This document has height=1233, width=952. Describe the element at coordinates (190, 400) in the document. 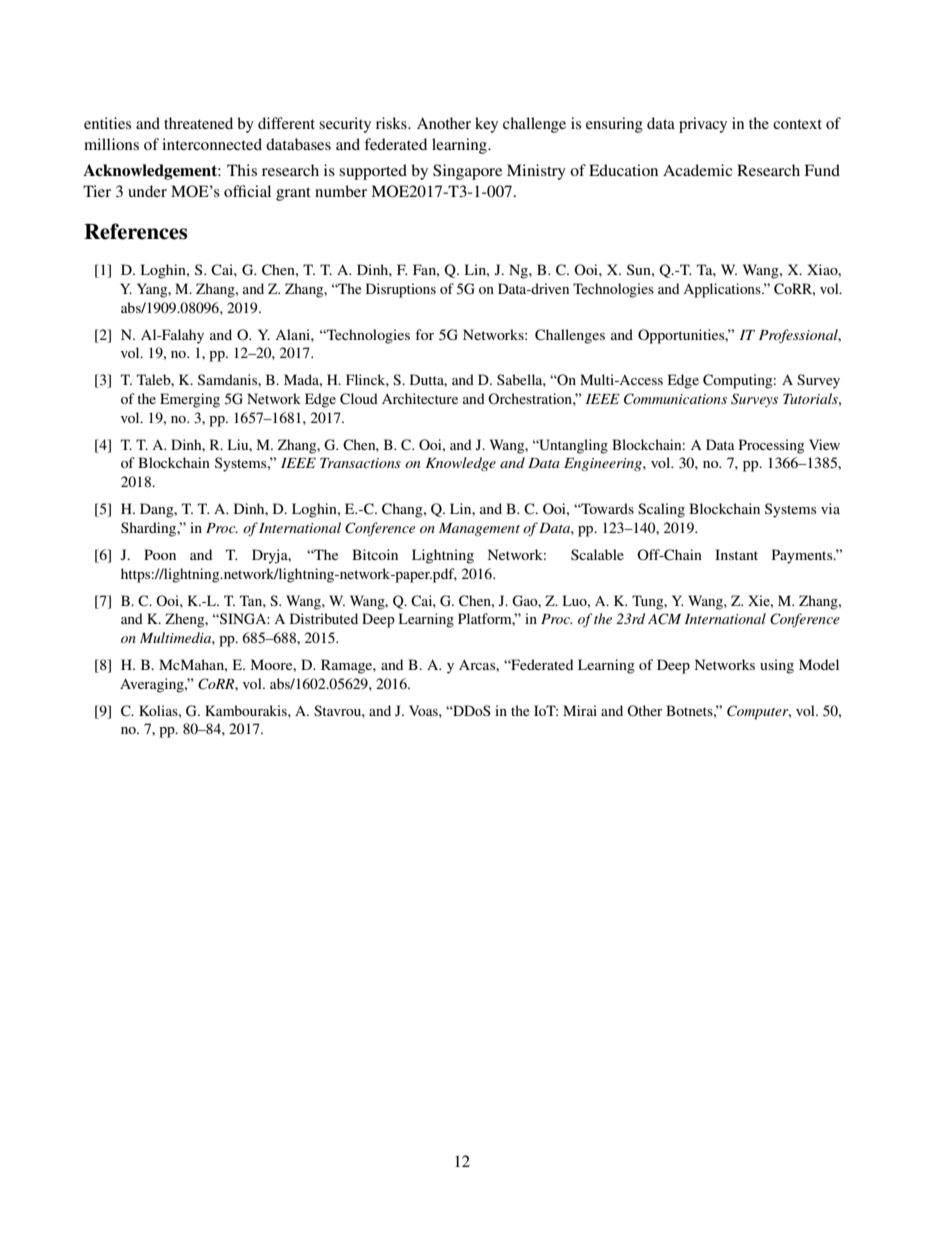

I see `Emerging` at that location.
